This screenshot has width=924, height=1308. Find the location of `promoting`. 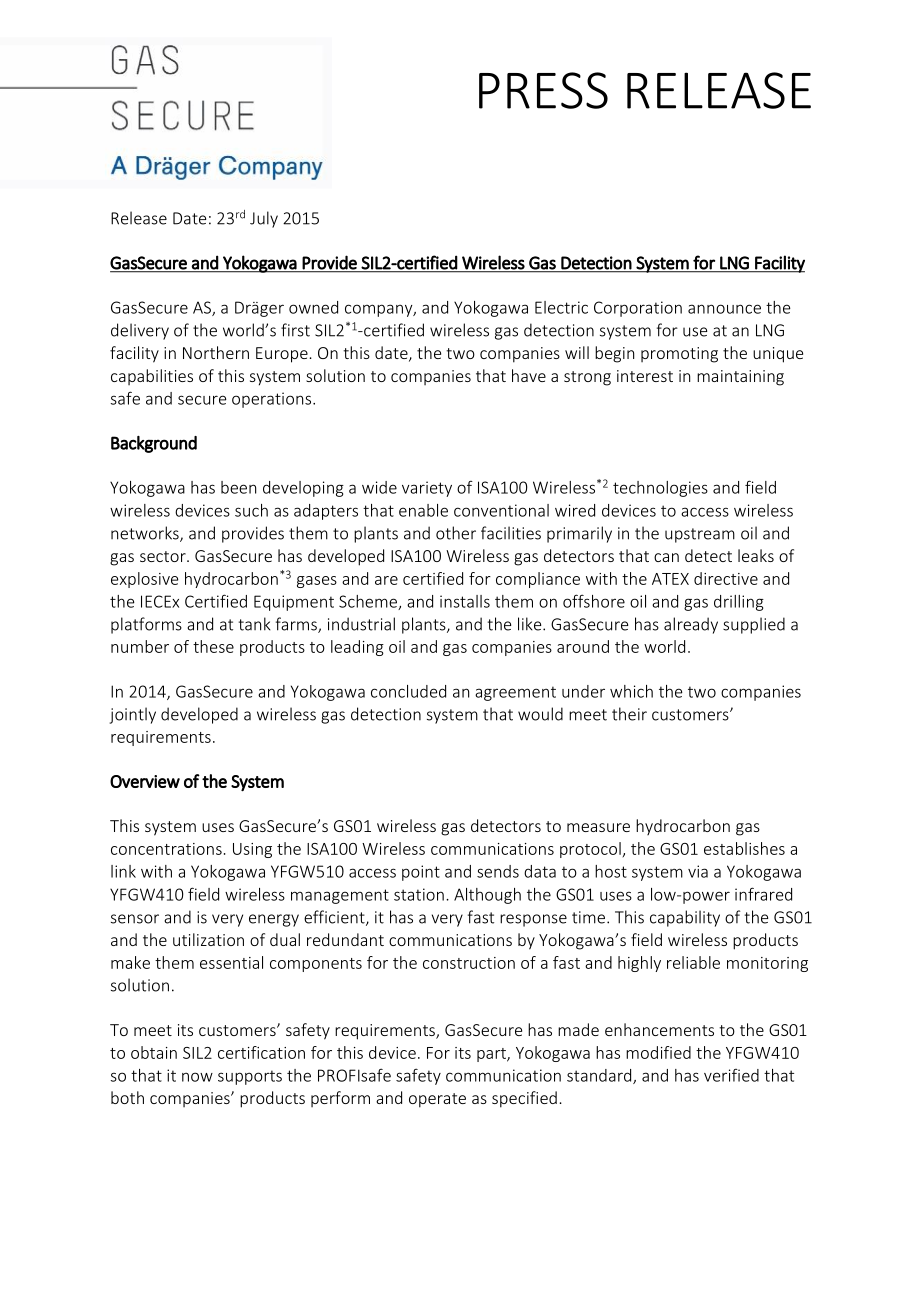

promoting is located at coordinates (679, 355).
